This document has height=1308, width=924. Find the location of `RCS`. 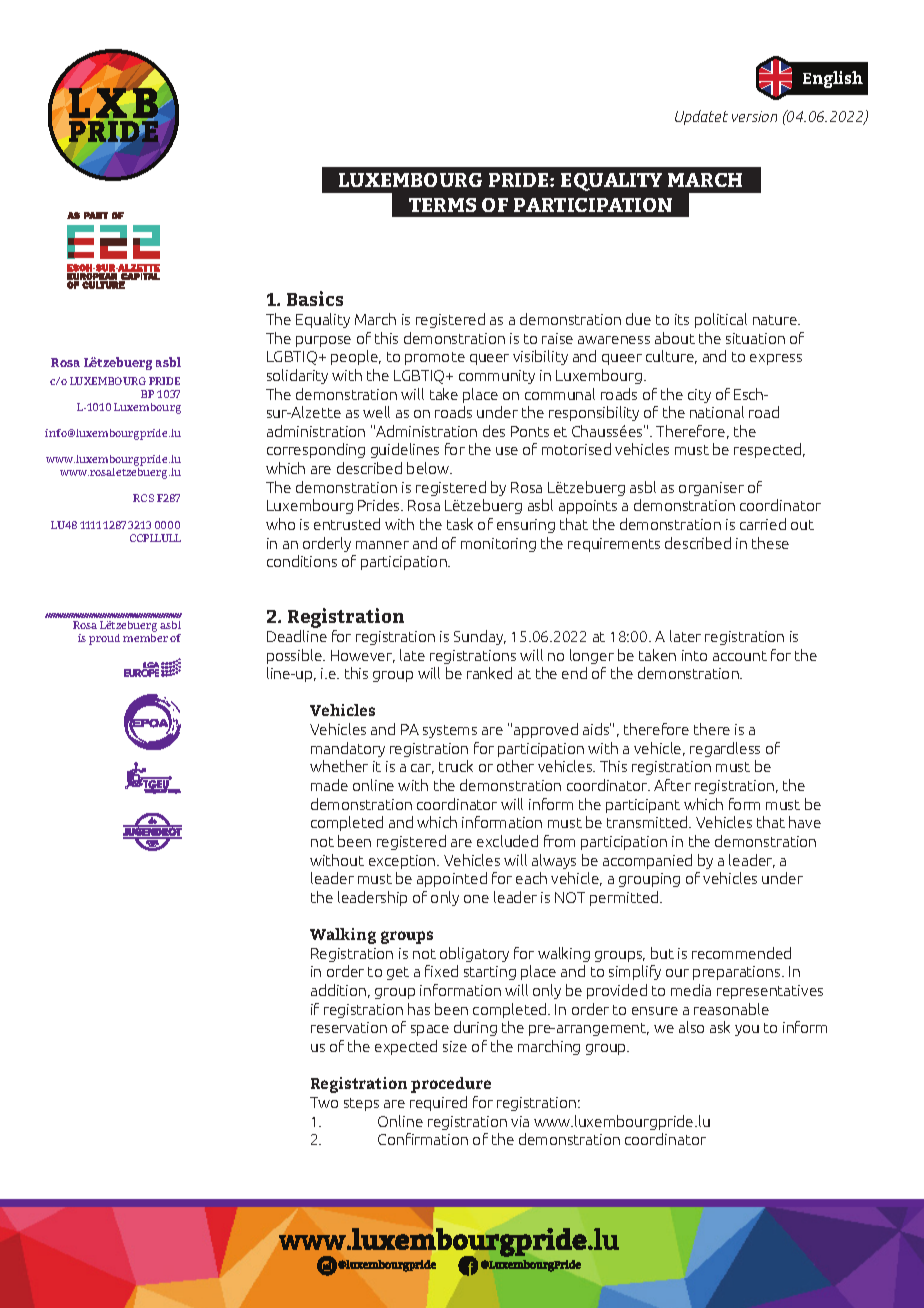

RCS is located at coordinates (143, 498).
